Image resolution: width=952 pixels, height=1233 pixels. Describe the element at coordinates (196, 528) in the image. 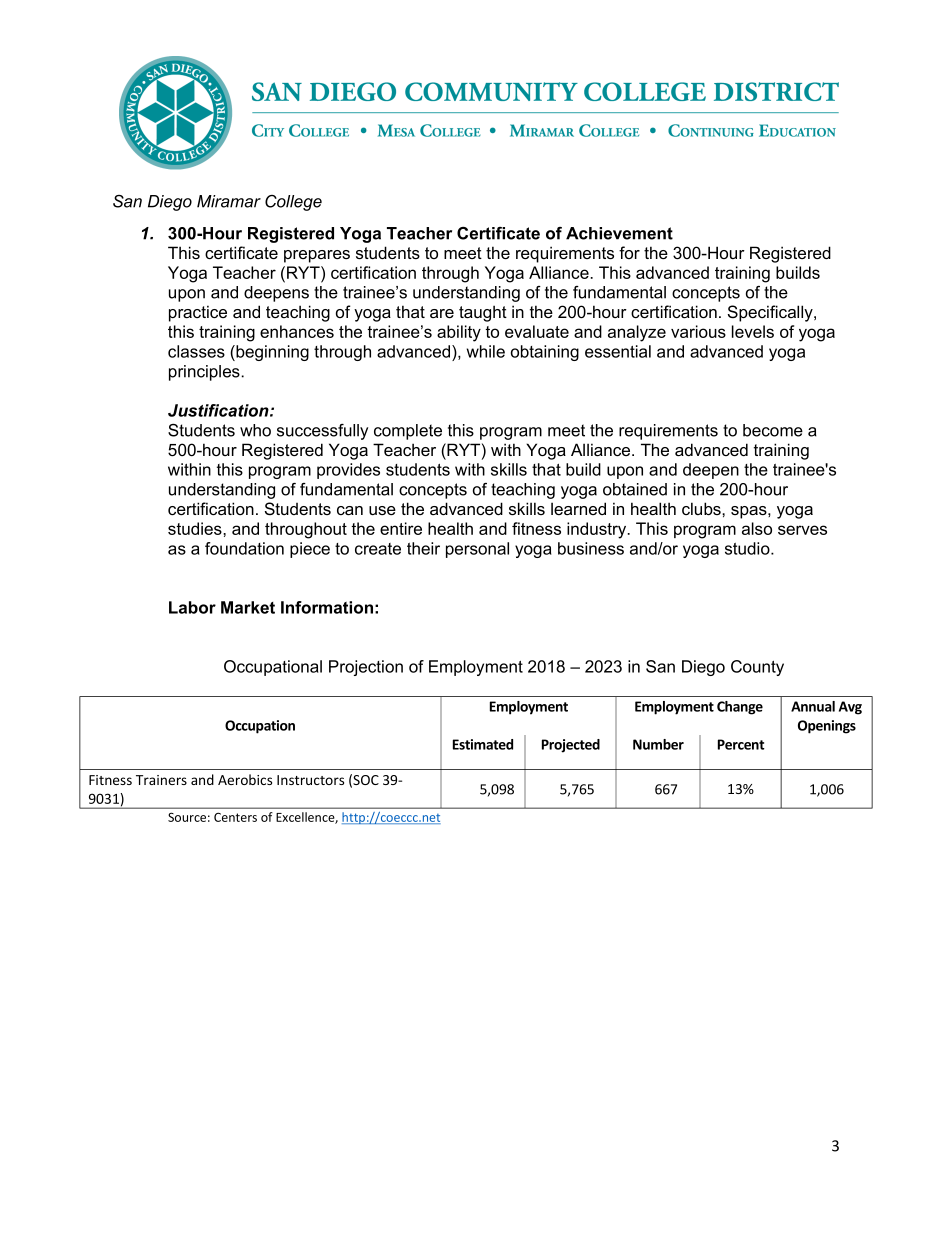

I see `studies` at that location.
